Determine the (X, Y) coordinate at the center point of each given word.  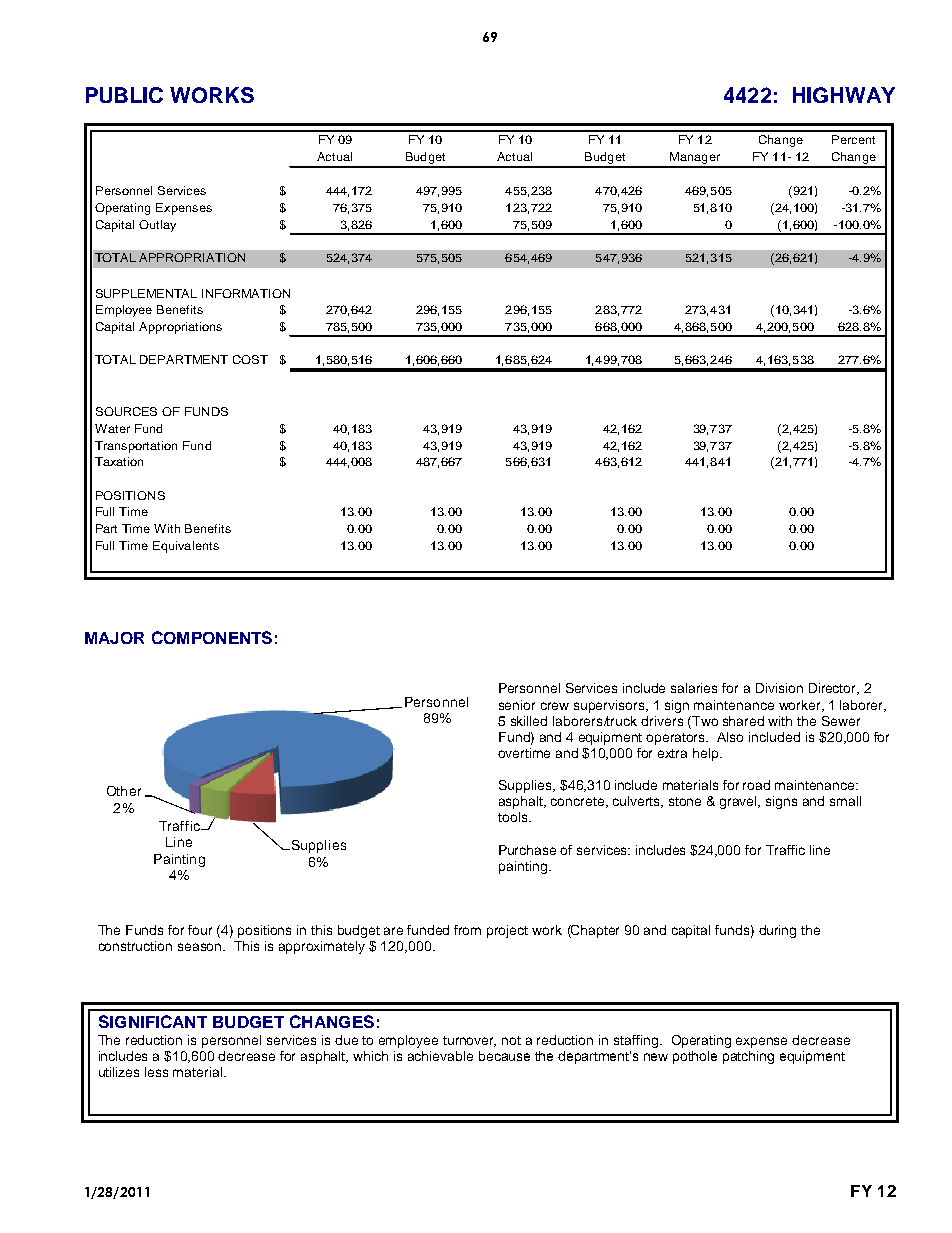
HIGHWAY (844, 95)
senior (517, 705)
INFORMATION (246, 293)
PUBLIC (124, 95)
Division (779, 688)
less (156, 1072)
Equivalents (186, 547)
